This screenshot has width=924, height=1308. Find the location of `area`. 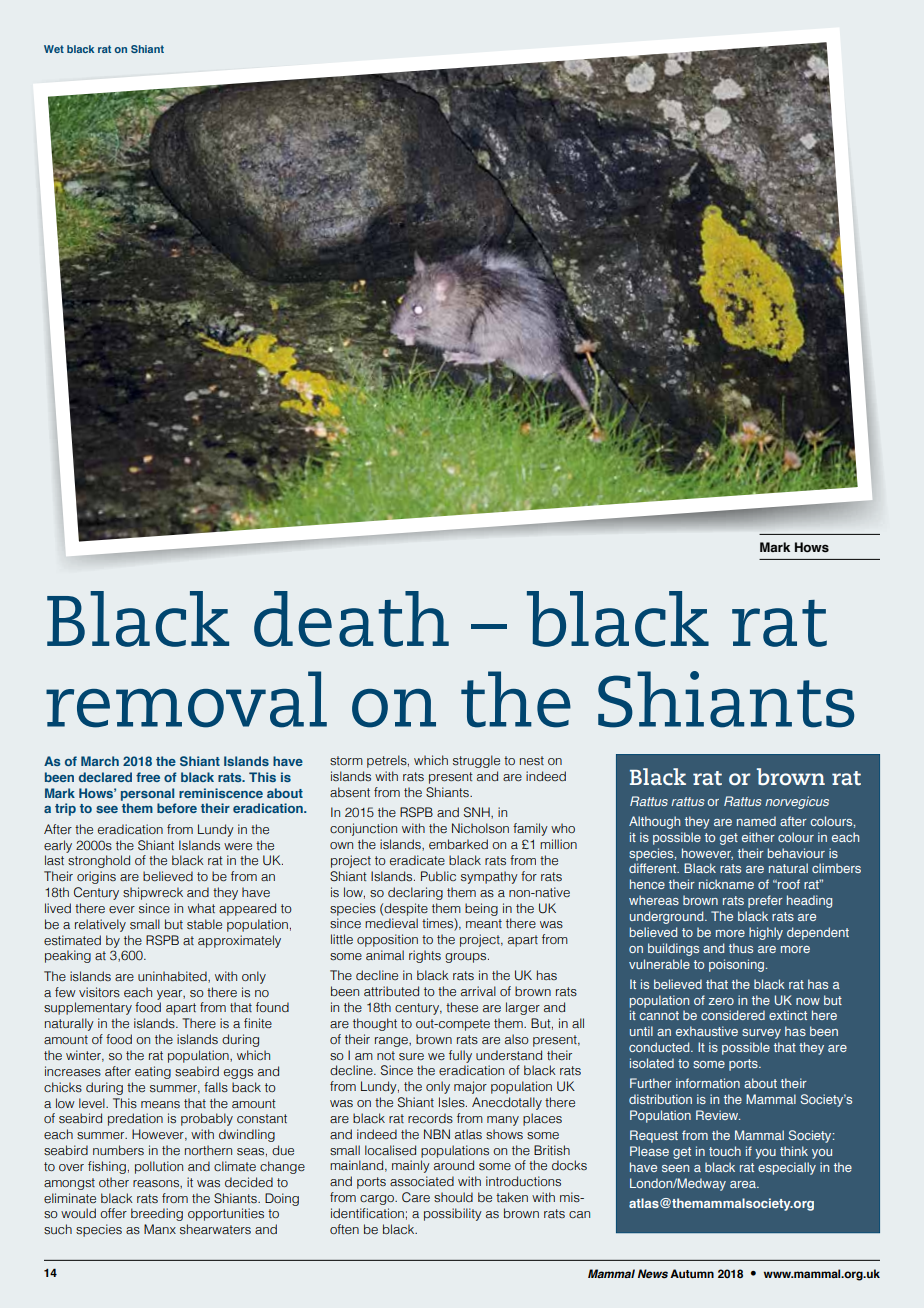

area is located at coordinates (744, 1184).
